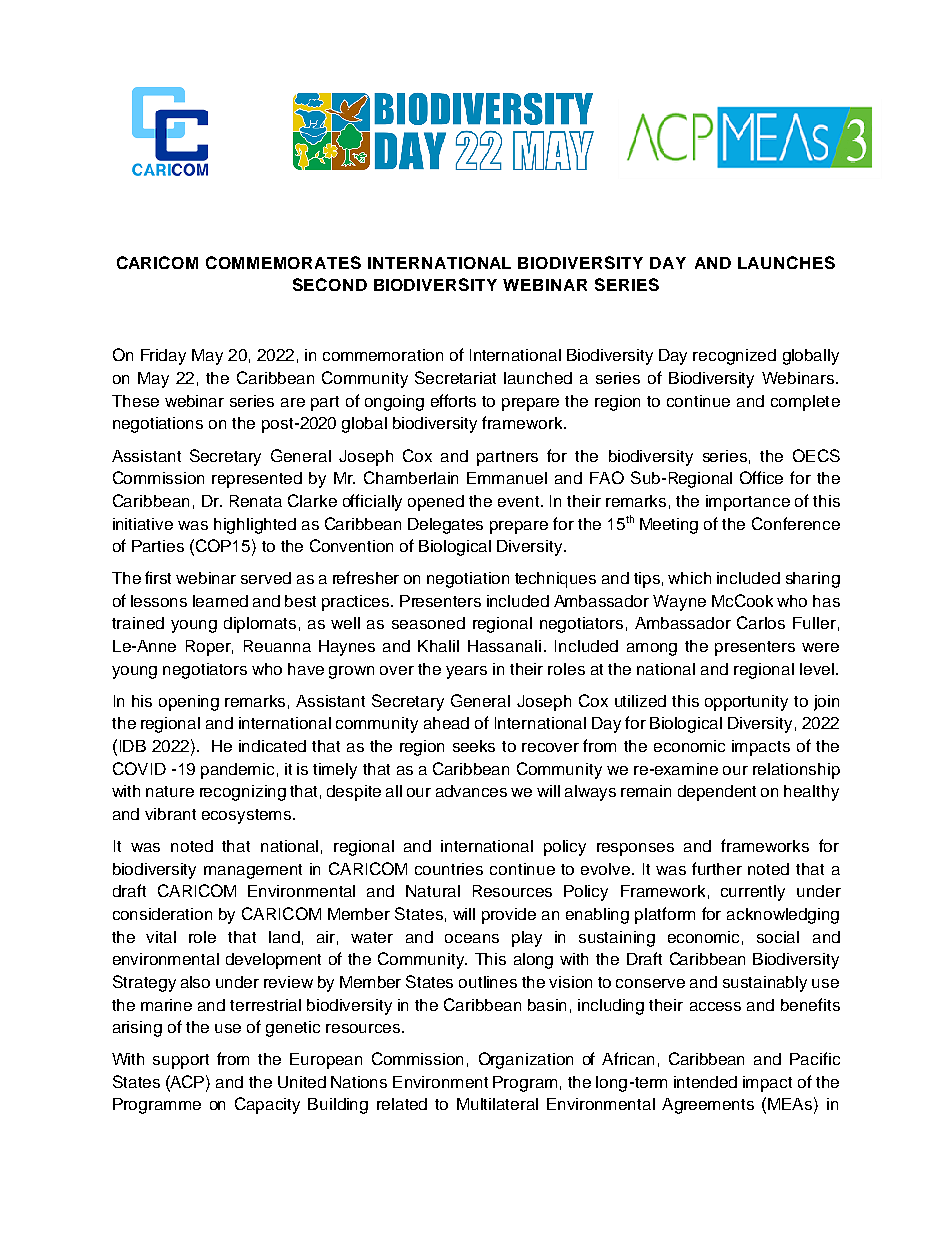  What do you see at coordinates (189, 703) in the screenshot?
I see `opening` at bounding box center [189, 703].
